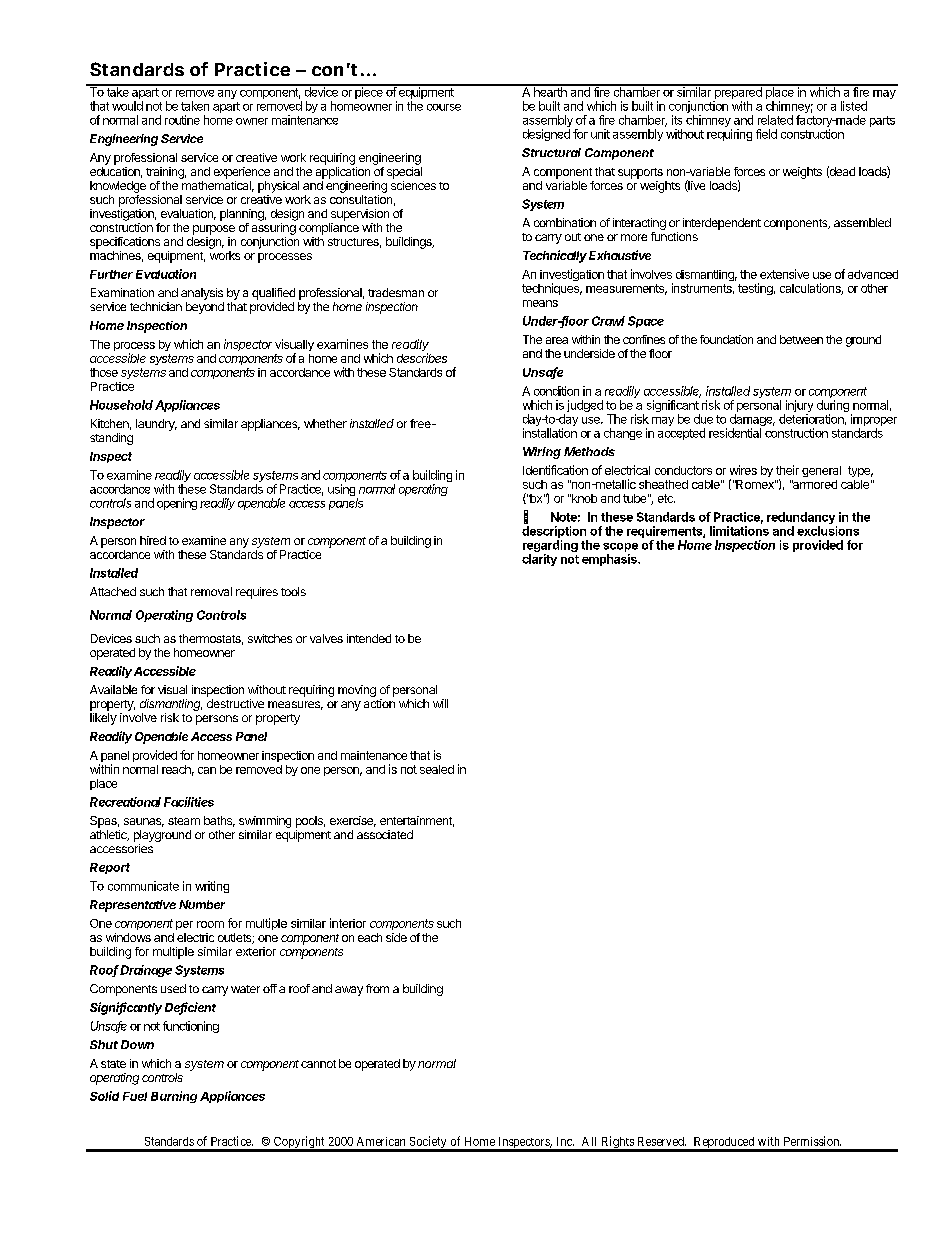  I want to click on between, so click(801, 339).
